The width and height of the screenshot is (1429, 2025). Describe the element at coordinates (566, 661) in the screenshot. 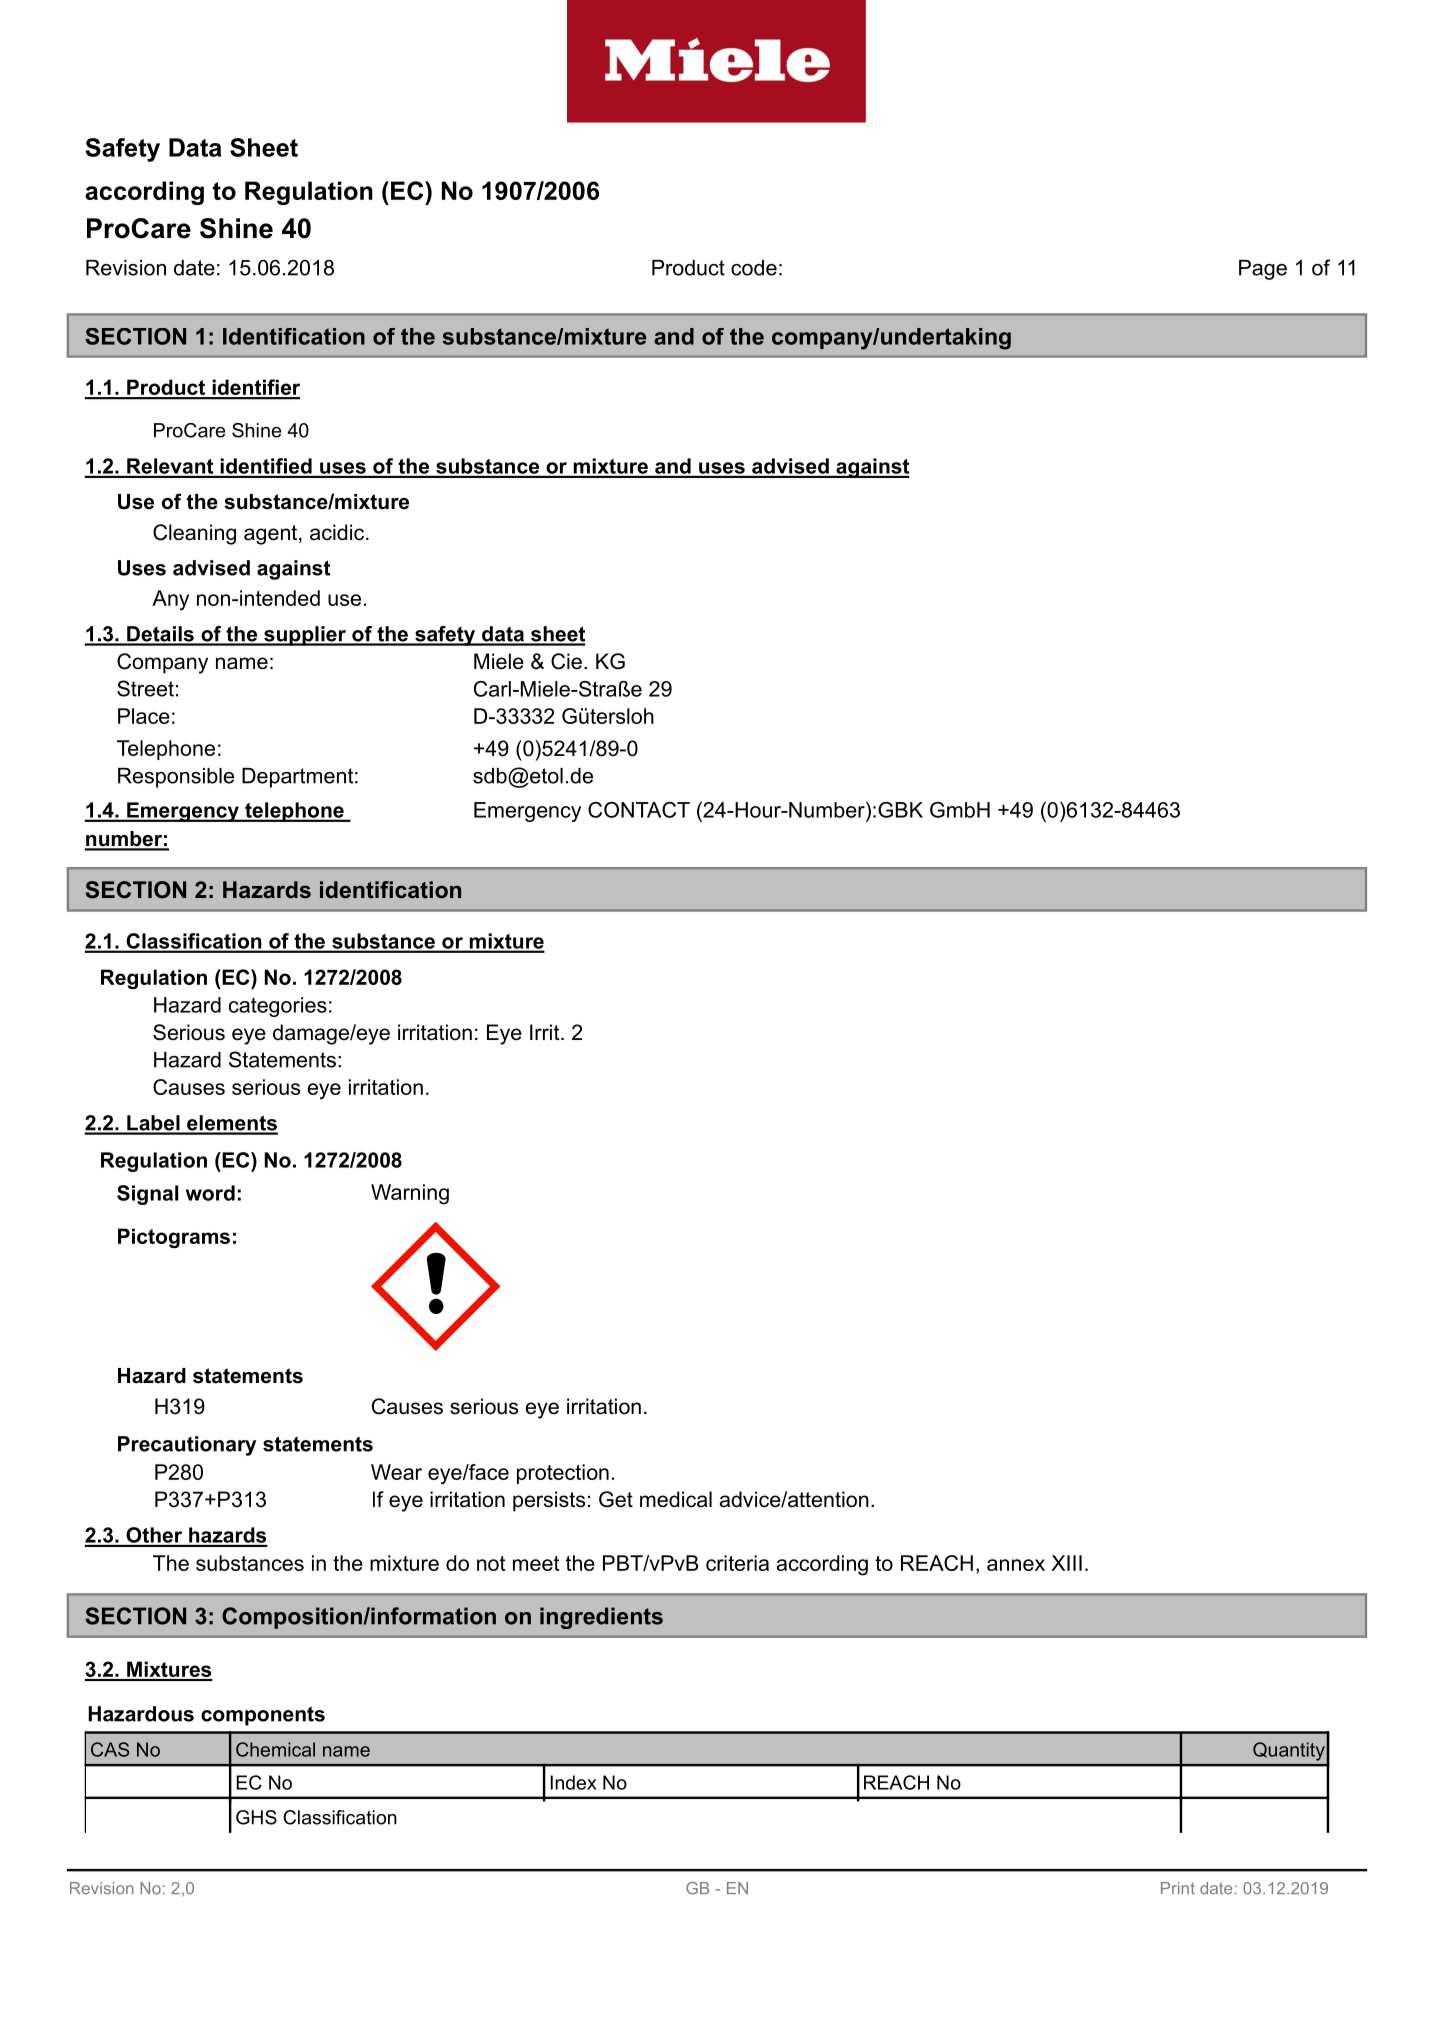

I see `Cie` at that location.
